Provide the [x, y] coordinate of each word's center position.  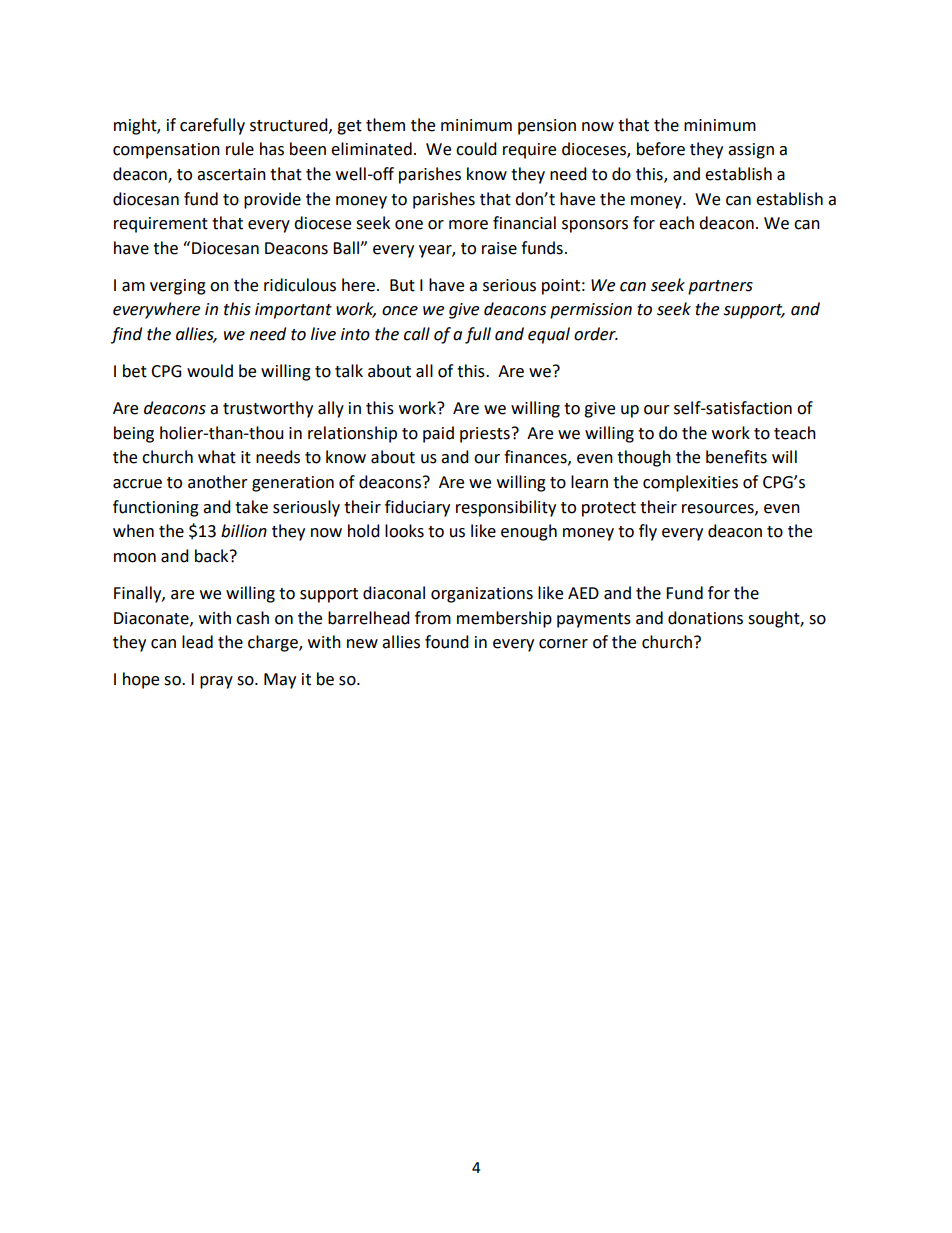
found [447, 642]
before [661, 149]
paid [438, 434]
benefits [736, 457]
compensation [166, 151]
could [476, 149]
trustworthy [268, 409]
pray [216, 682]
